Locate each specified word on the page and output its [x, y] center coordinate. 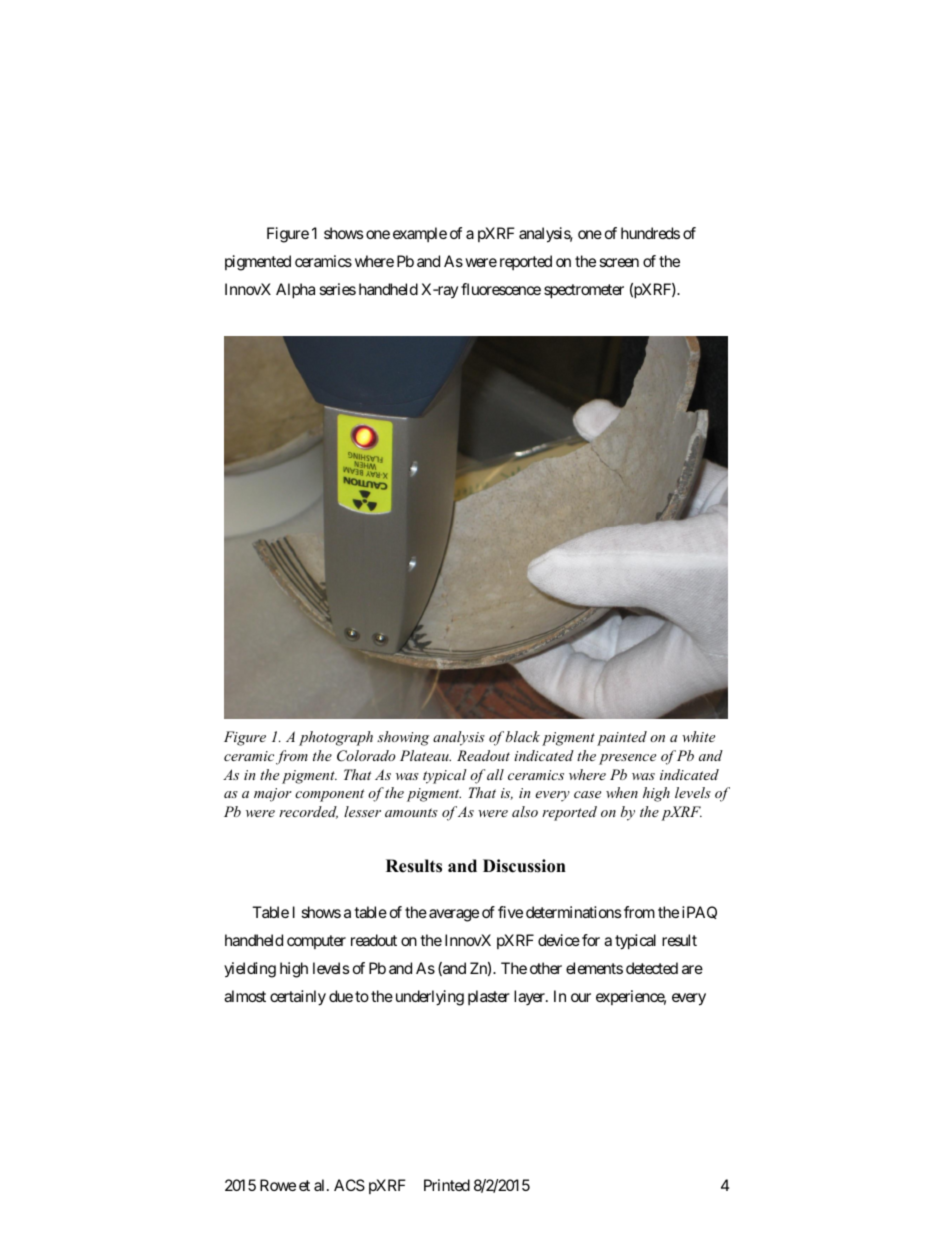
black [523, 736]
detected [652, 968]
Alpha [295, 291]
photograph [336, 738]
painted [622, 738]
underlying [430, 998]
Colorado [366, 756]
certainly [298, 998]
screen [619, 262]
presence [627, 759]
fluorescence [501, 289]
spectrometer [584, 291]
